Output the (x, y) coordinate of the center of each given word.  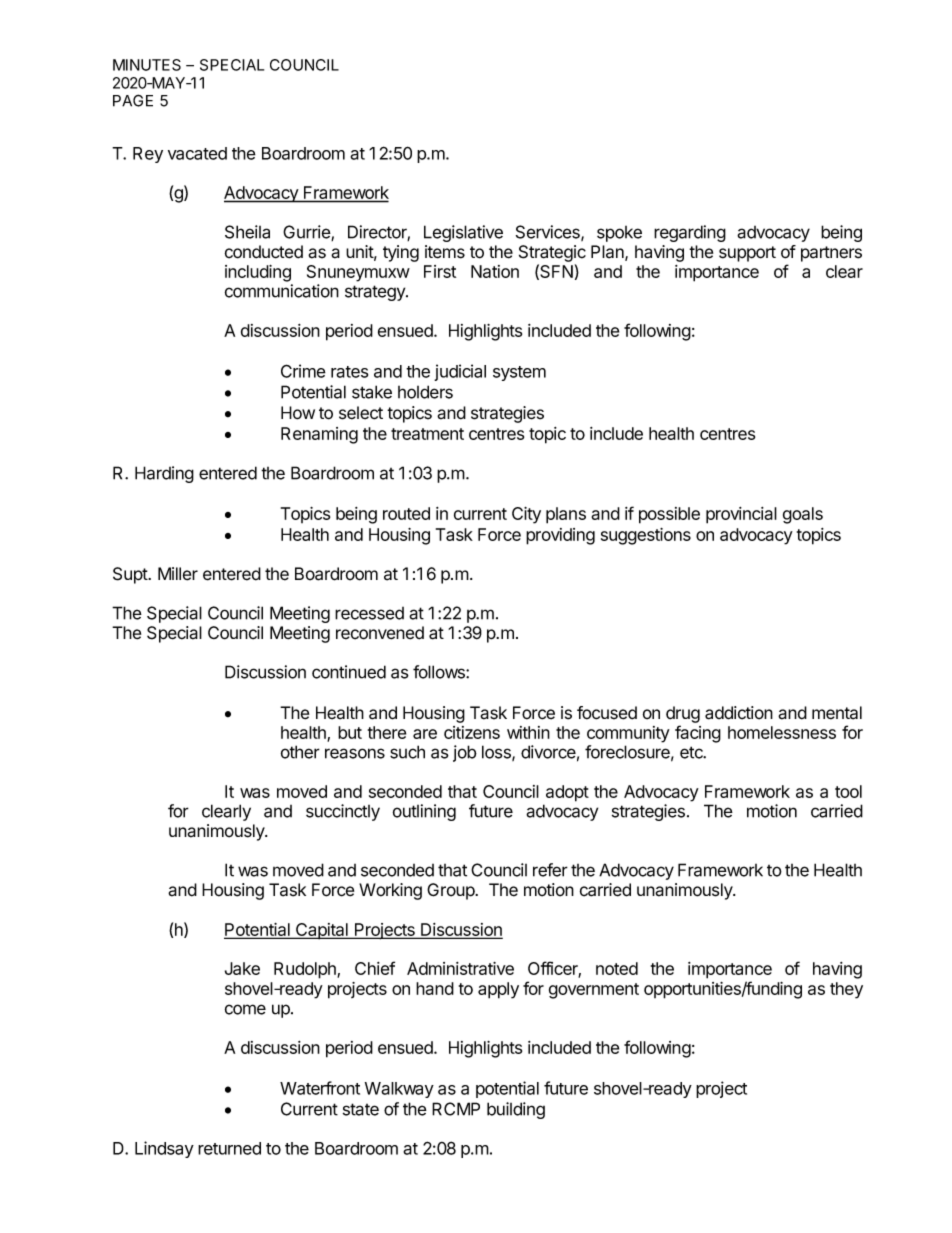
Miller (178, 574)
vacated (197, 153)
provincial (741, 515)
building (516, 1110)
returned (229, 1148)
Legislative (463, 233)
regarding (690, 233)
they (846, 990)
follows (440, 672)
